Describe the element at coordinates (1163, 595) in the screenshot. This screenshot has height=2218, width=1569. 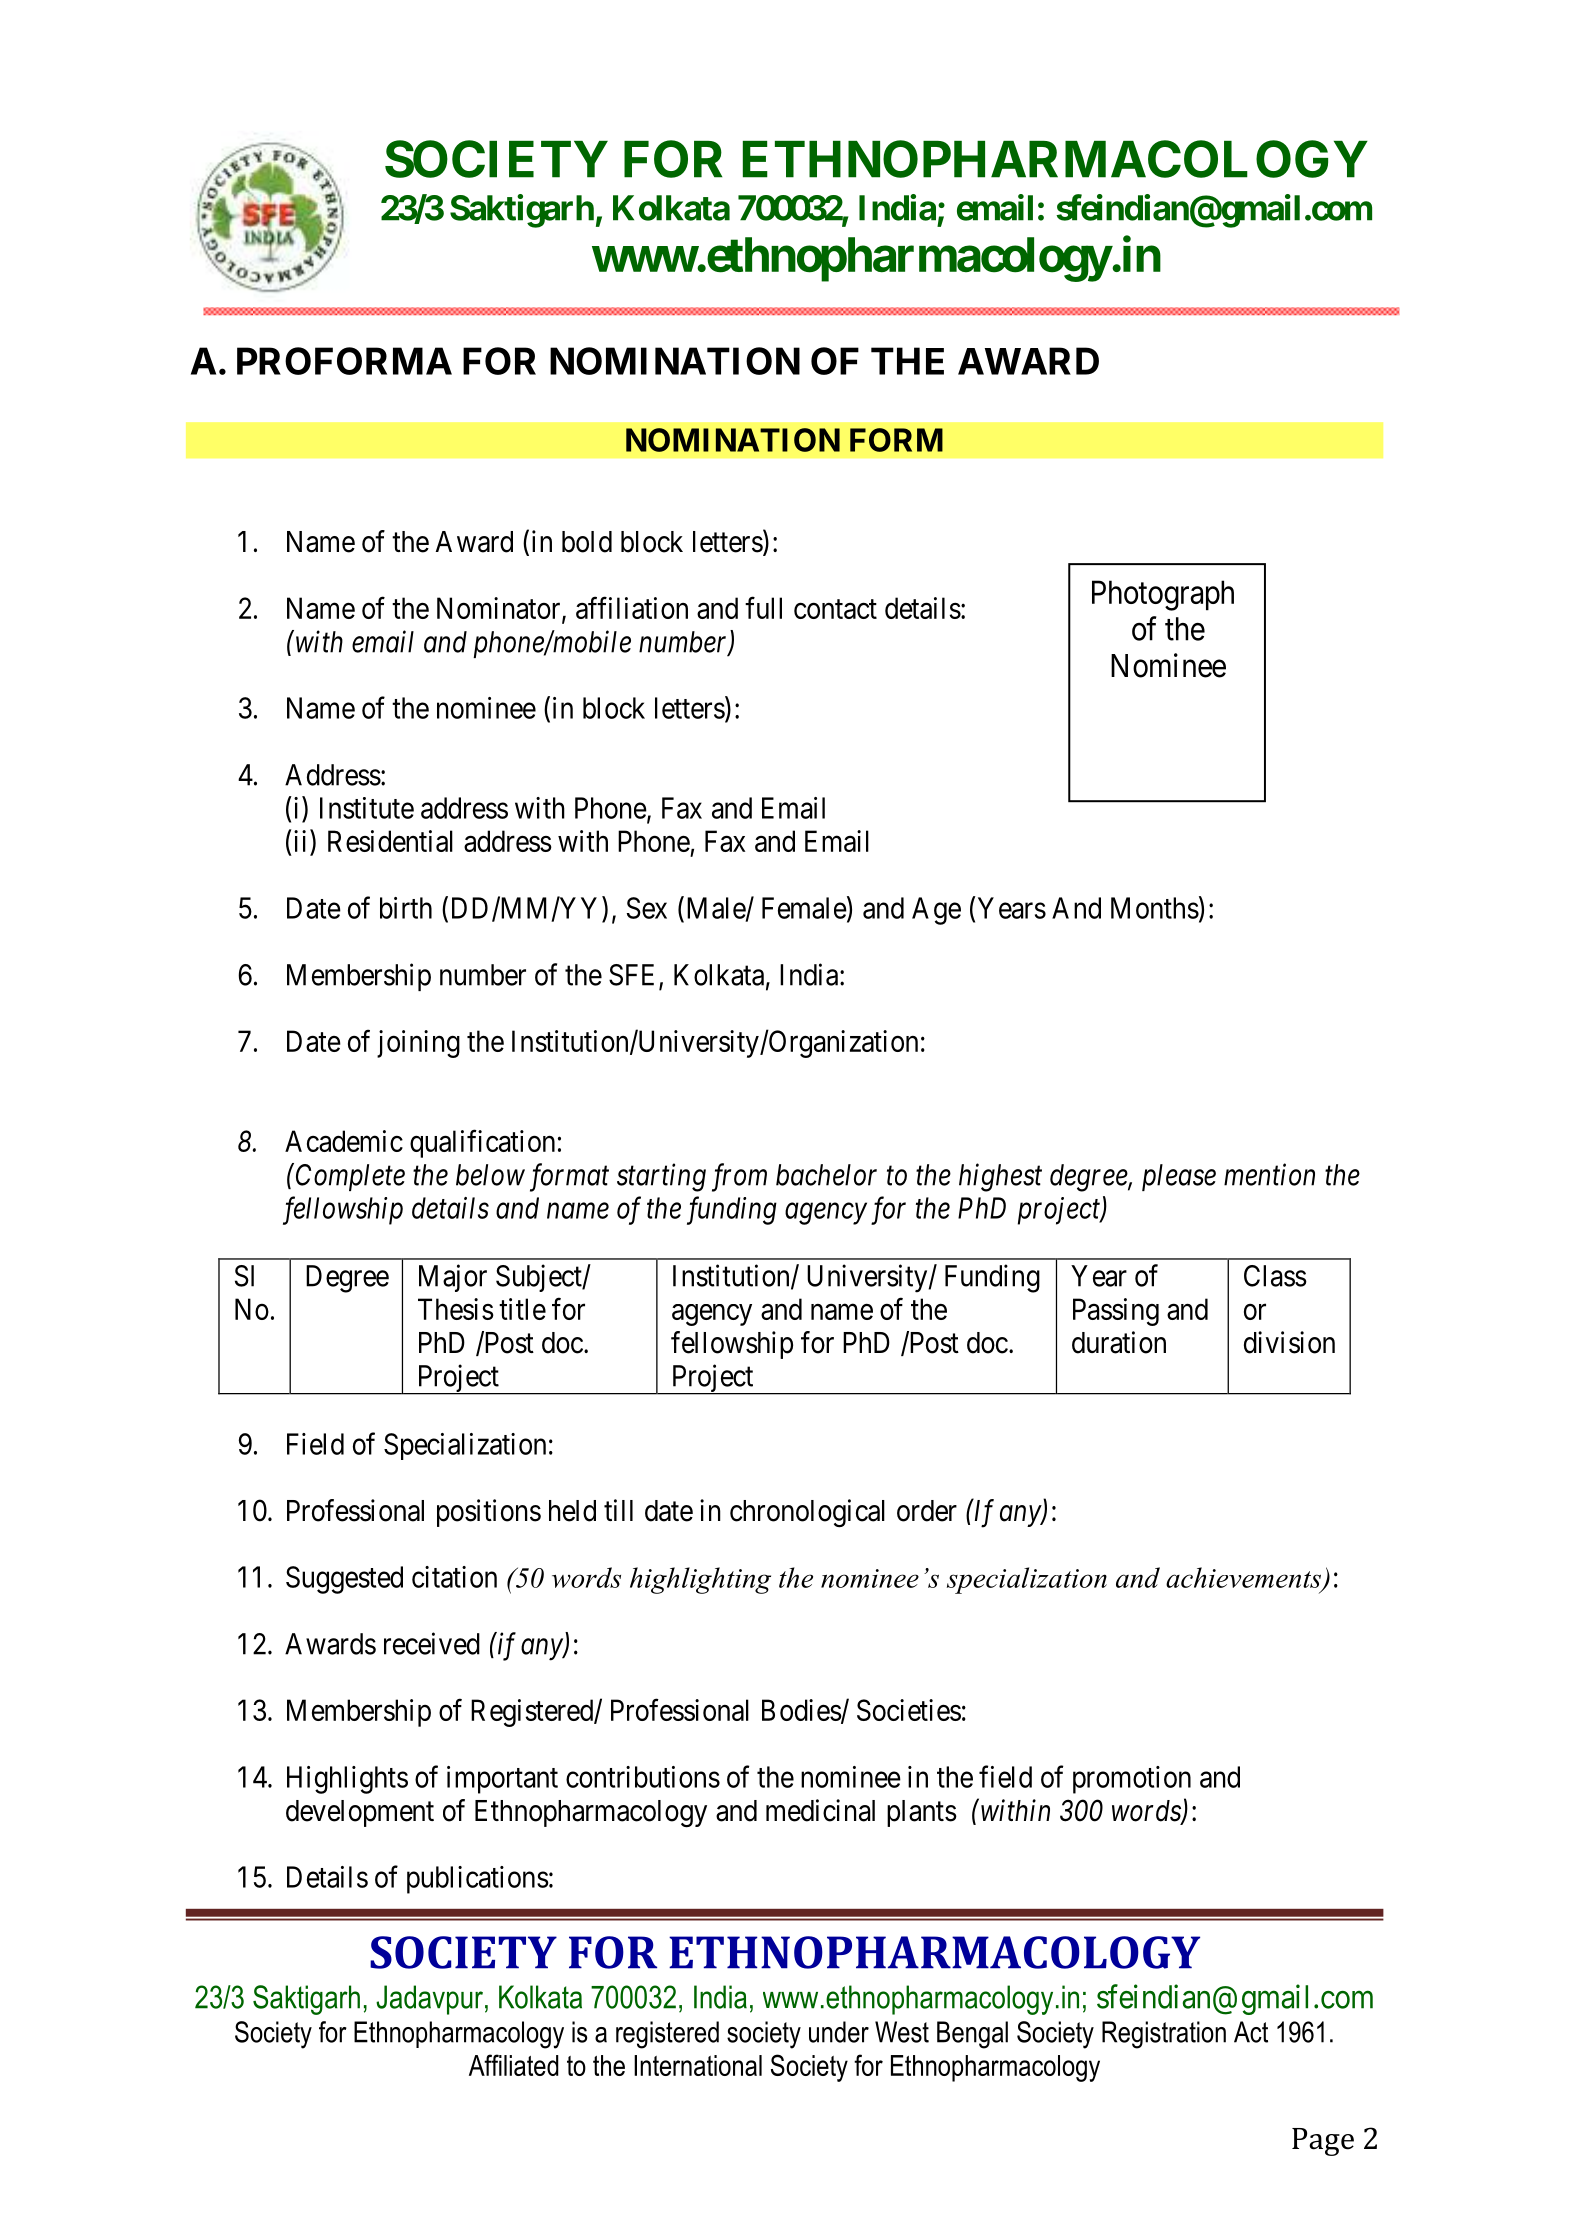
I see `Photograph` at that location.
